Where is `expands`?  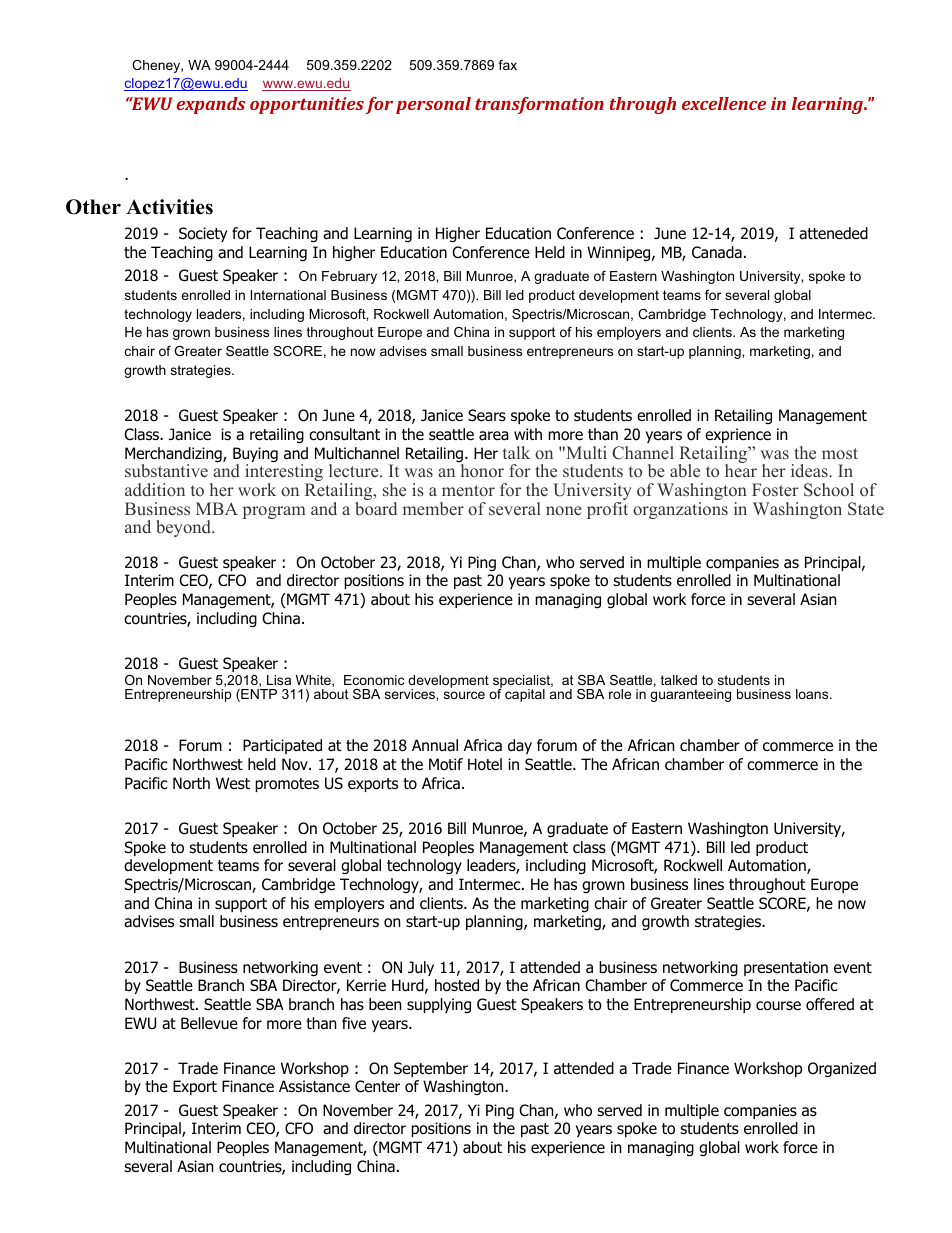 expands is located at coordinates (210, 105).
